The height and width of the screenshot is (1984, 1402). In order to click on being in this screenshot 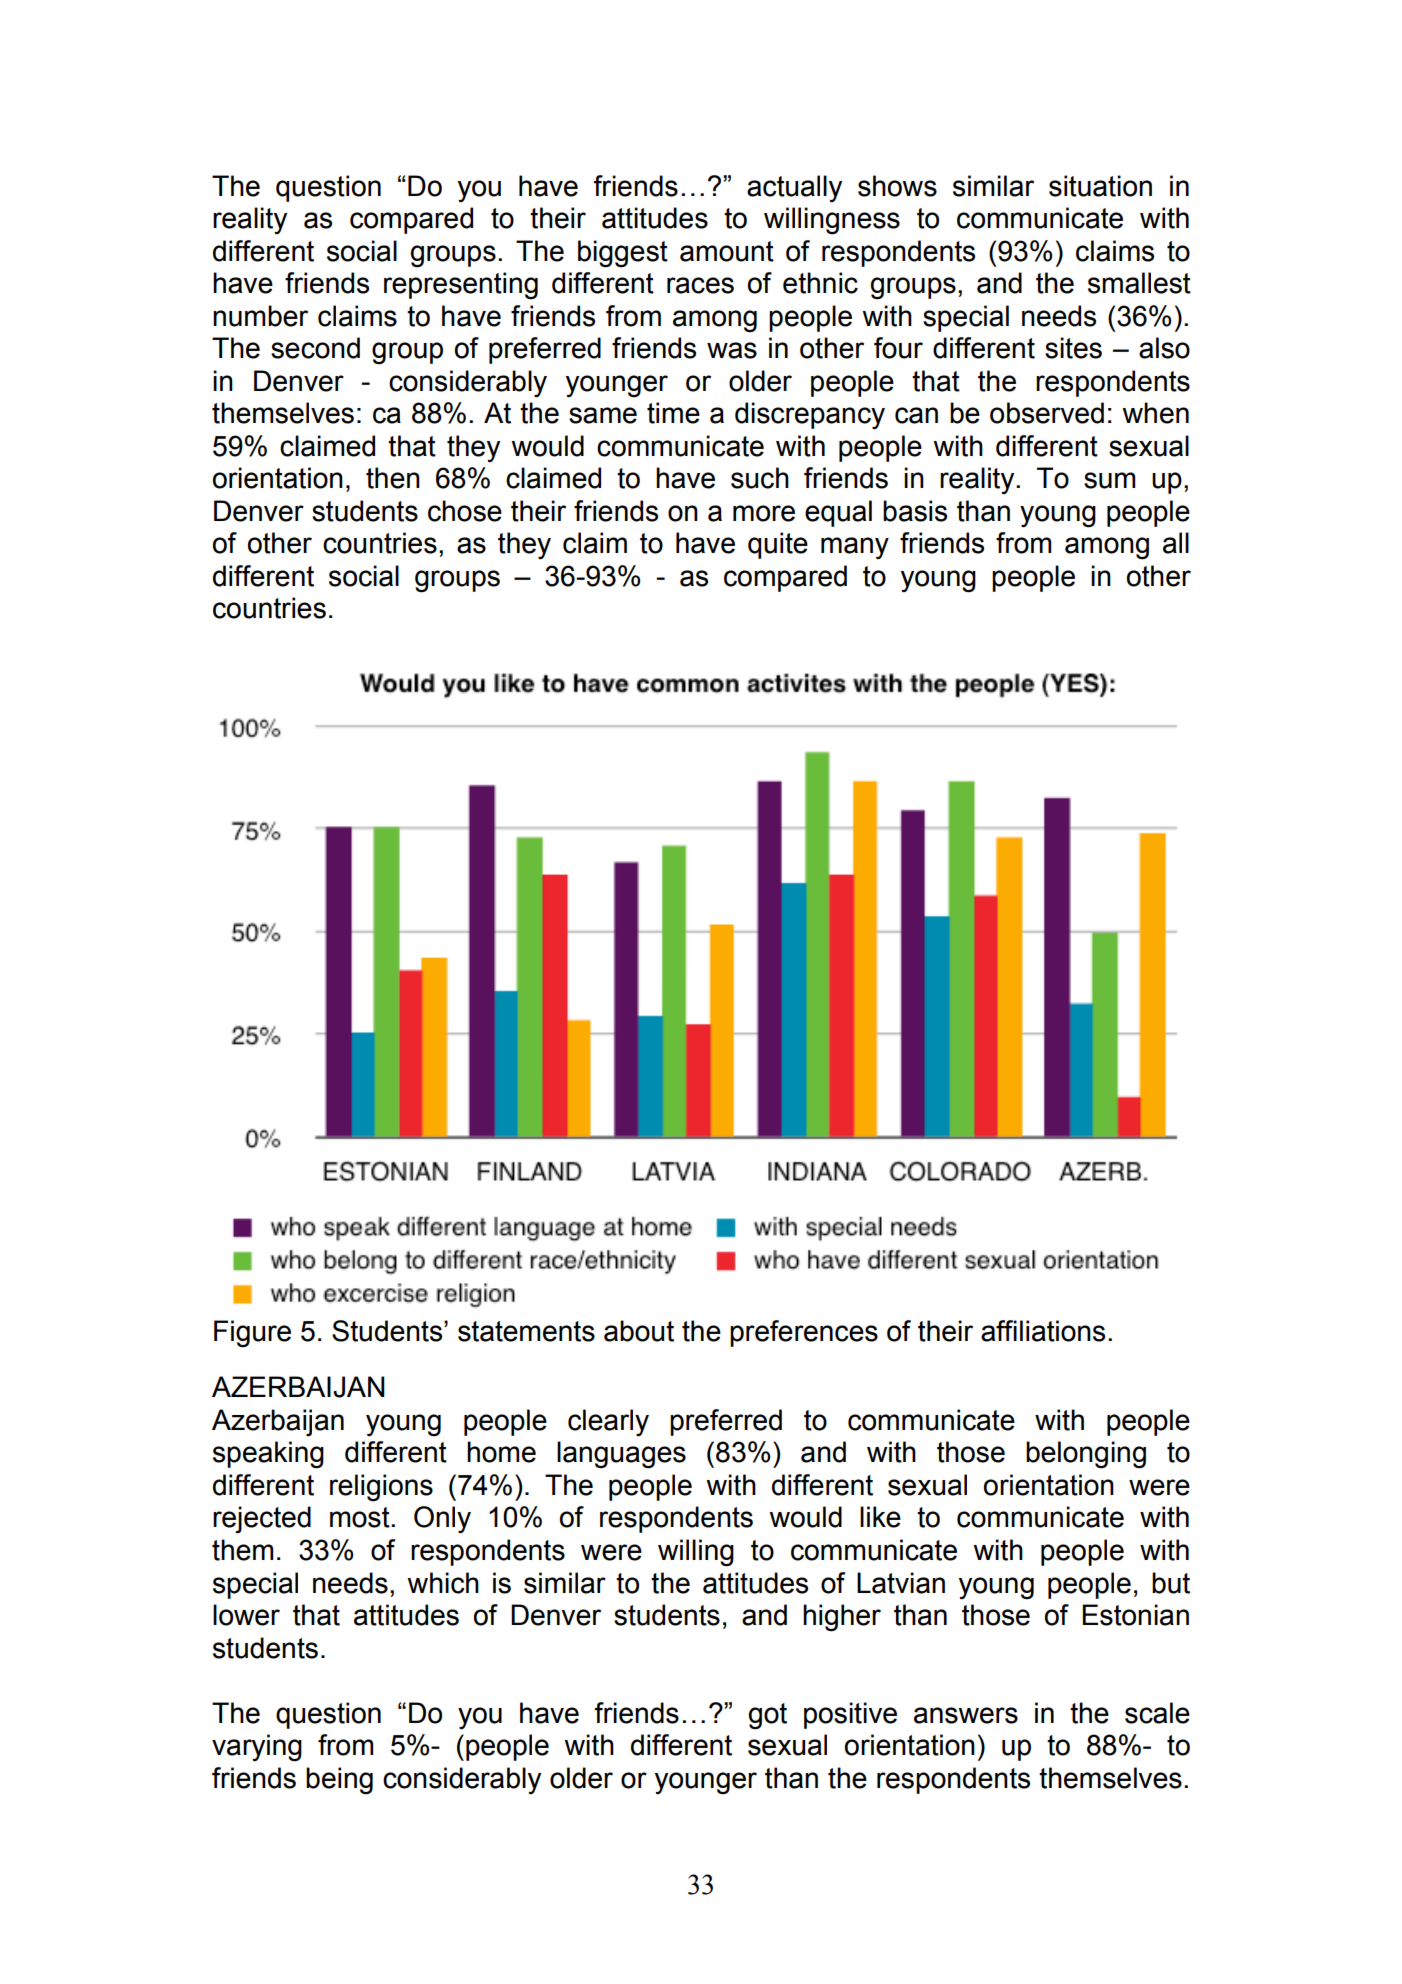, I will do `click(339, 1780)`.
